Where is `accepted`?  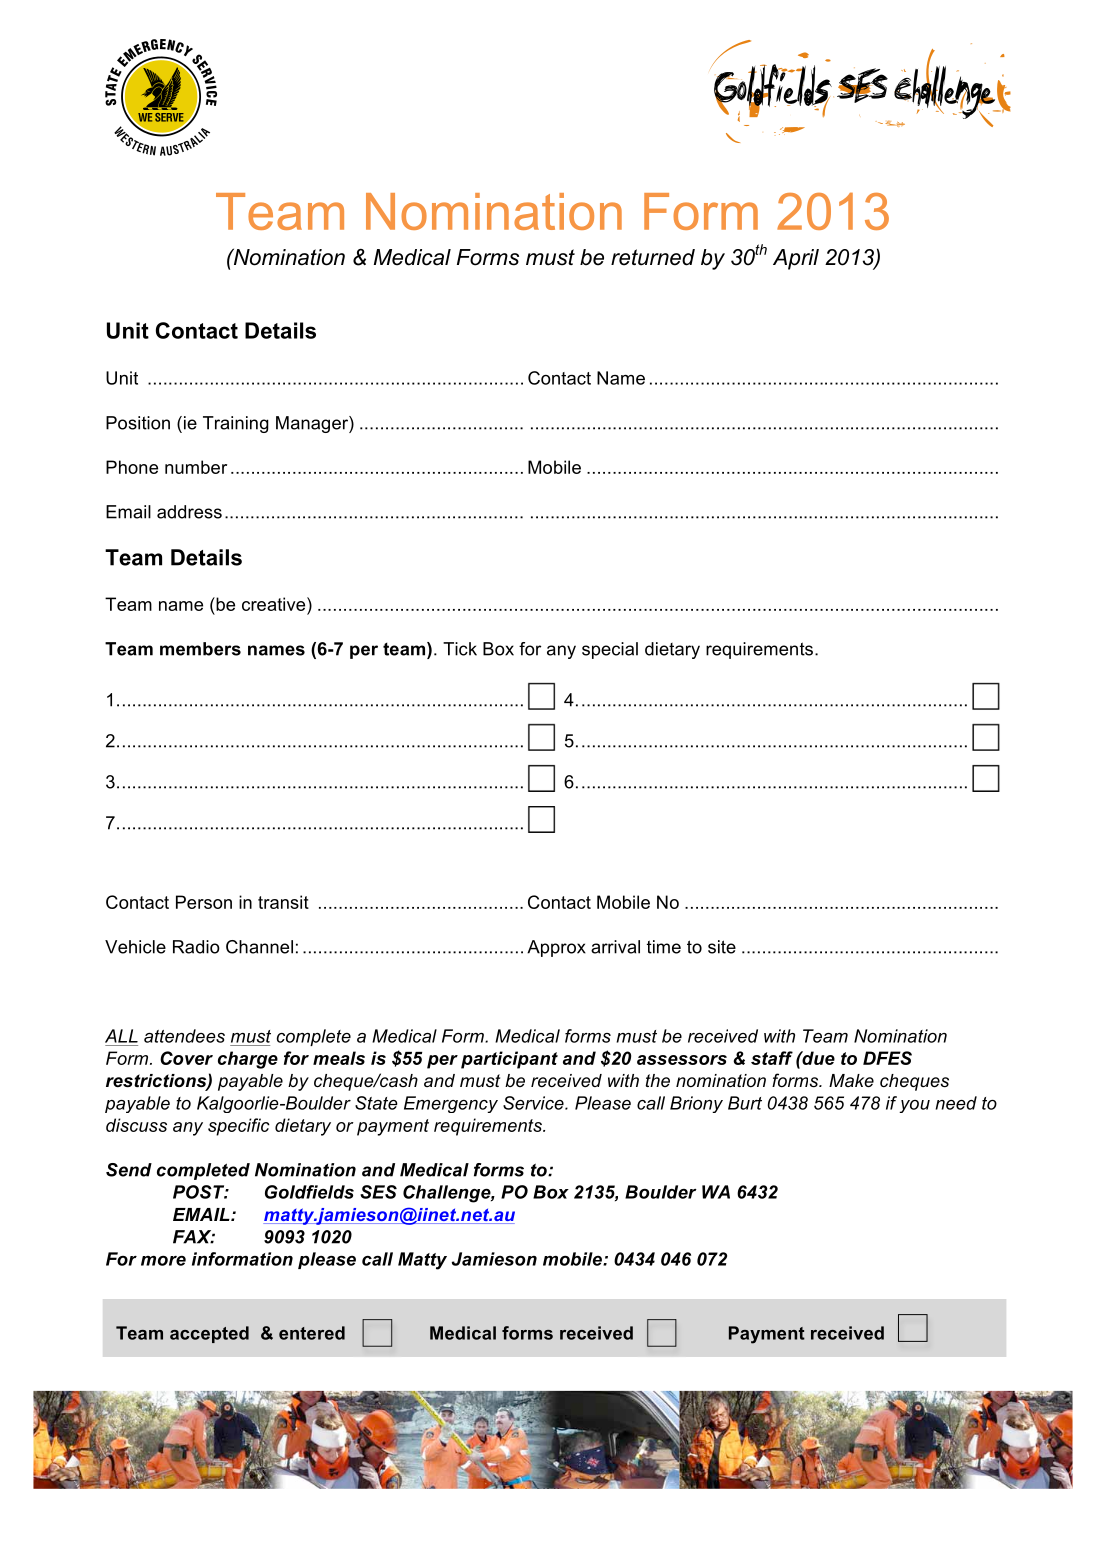 accepted is located at coordinates (209, 1334).
